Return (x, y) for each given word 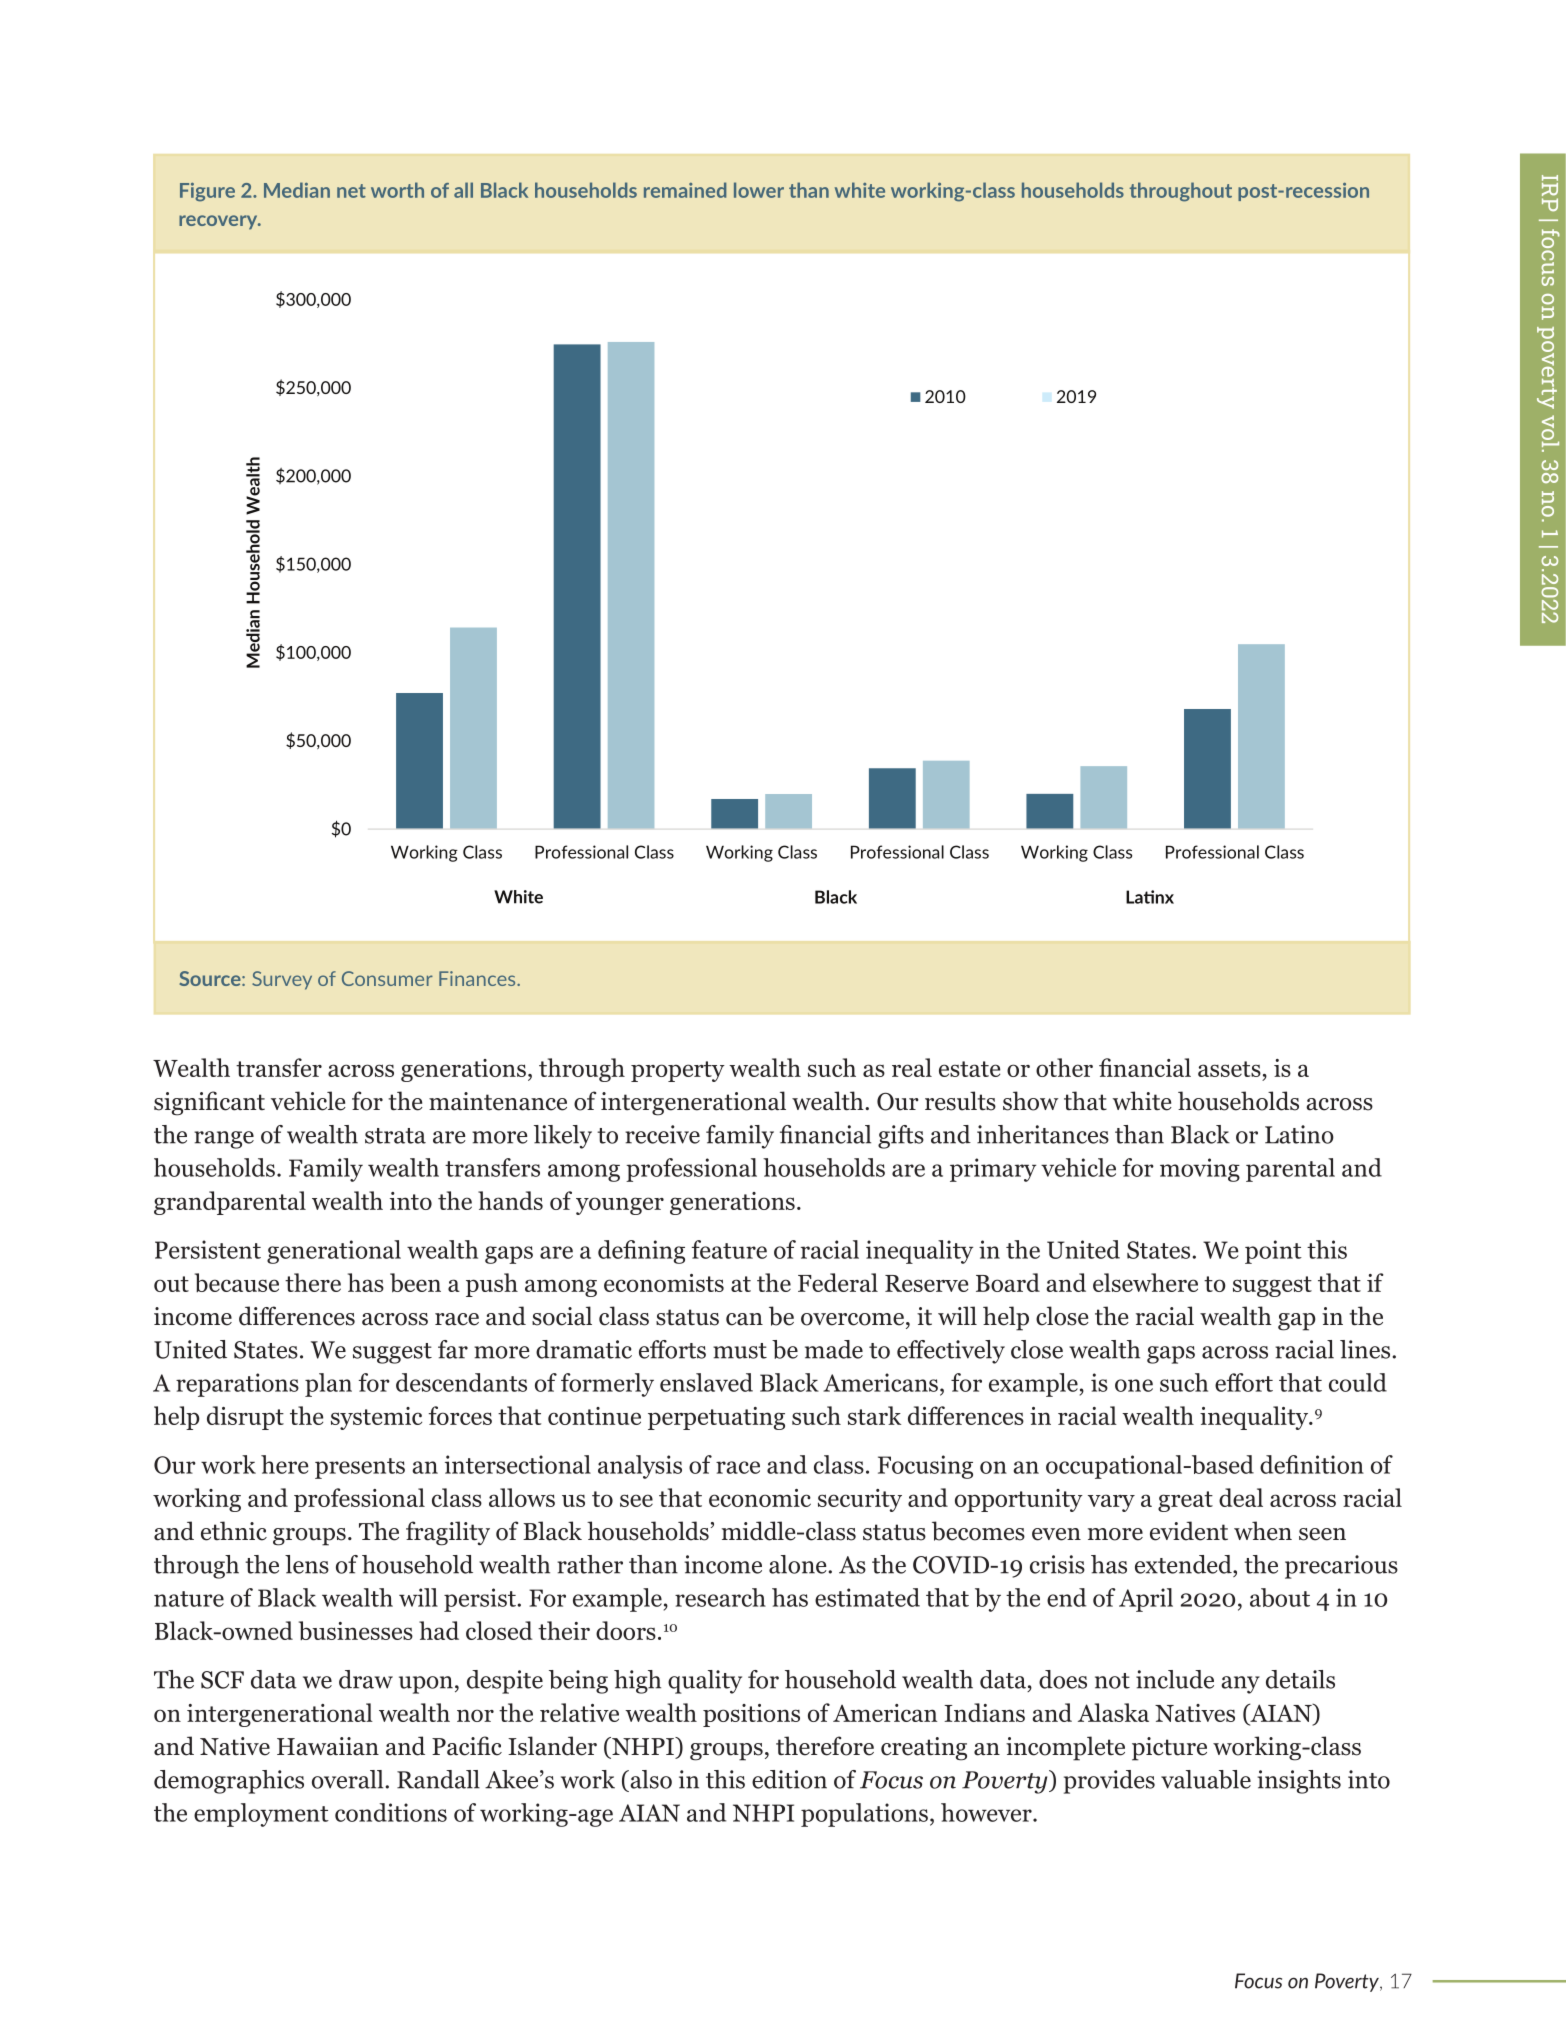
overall (349, 1779)
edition (789, 1779)
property (678, 1071)
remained (685, 190)
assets (1229, 1069)
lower (759, 190)
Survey (282, 980)
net (351, 191)
